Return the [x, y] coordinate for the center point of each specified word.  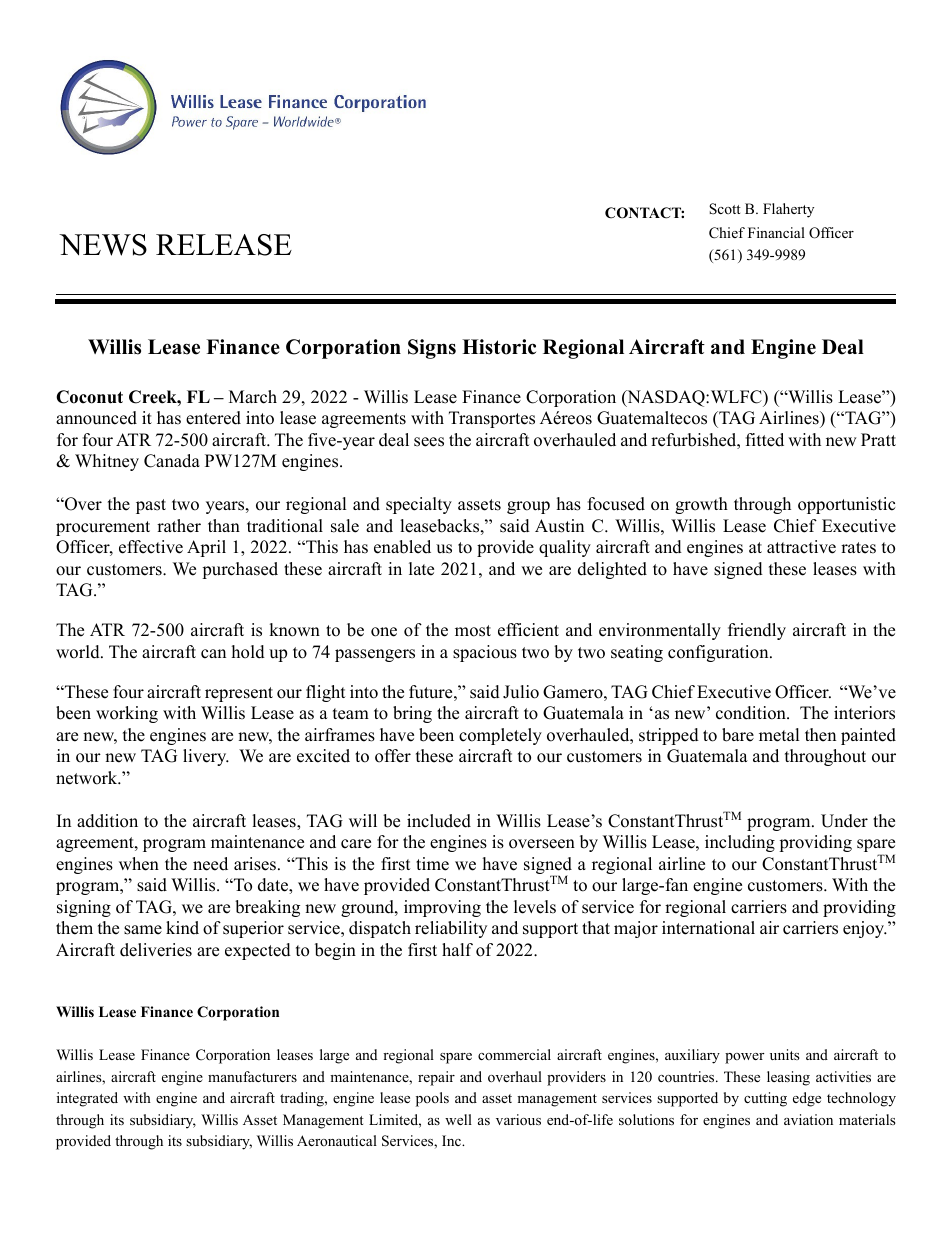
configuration [719, 653]
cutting [765, 1099]
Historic [499, 347]
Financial [776, 232]
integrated [87, 1099]
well [458, 1119]
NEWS [103, 245]
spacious [485, 653]
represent [239, 694]
